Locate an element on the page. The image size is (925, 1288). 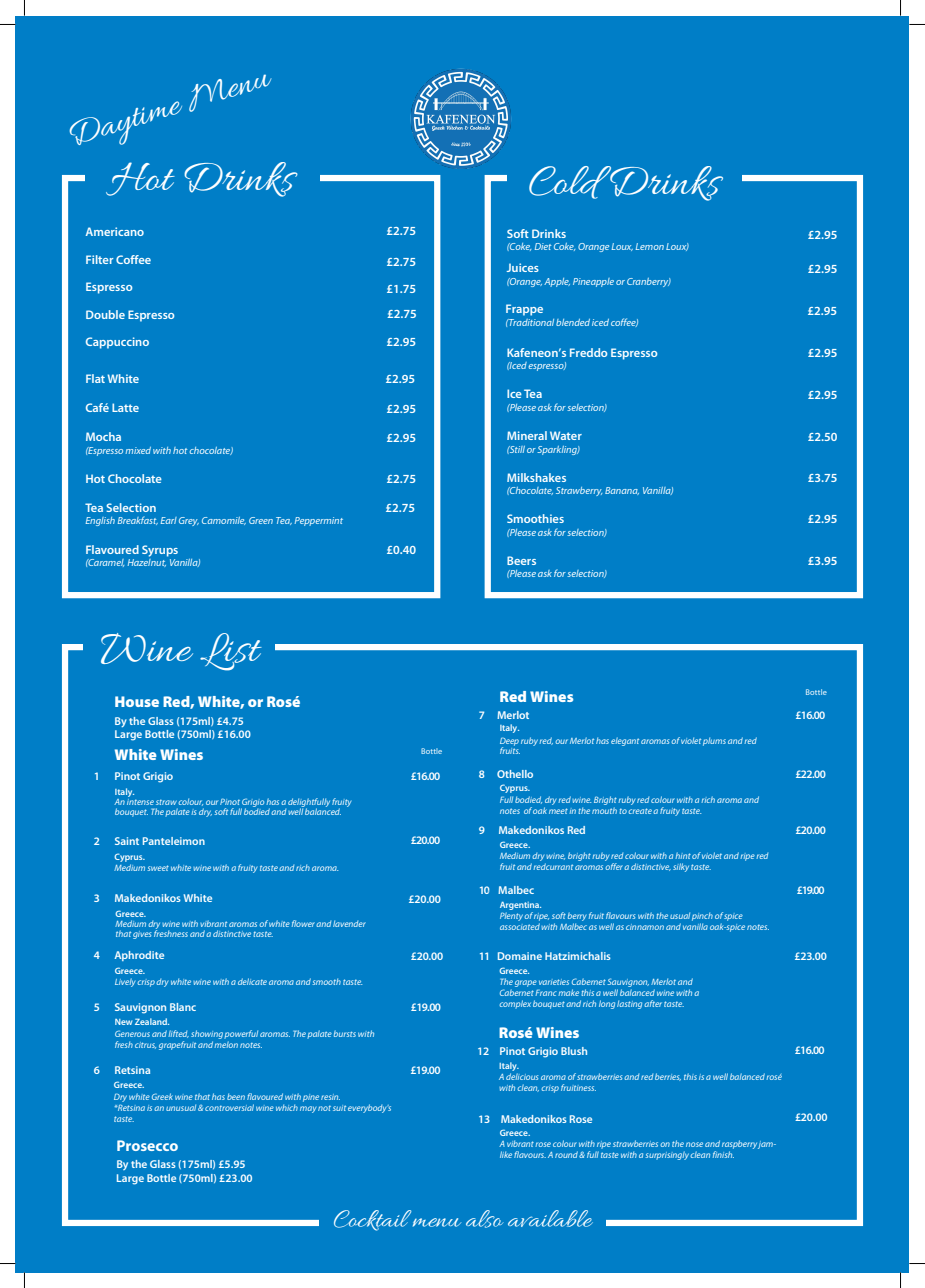
Milkshakes is located at coordinates (536, 477).
